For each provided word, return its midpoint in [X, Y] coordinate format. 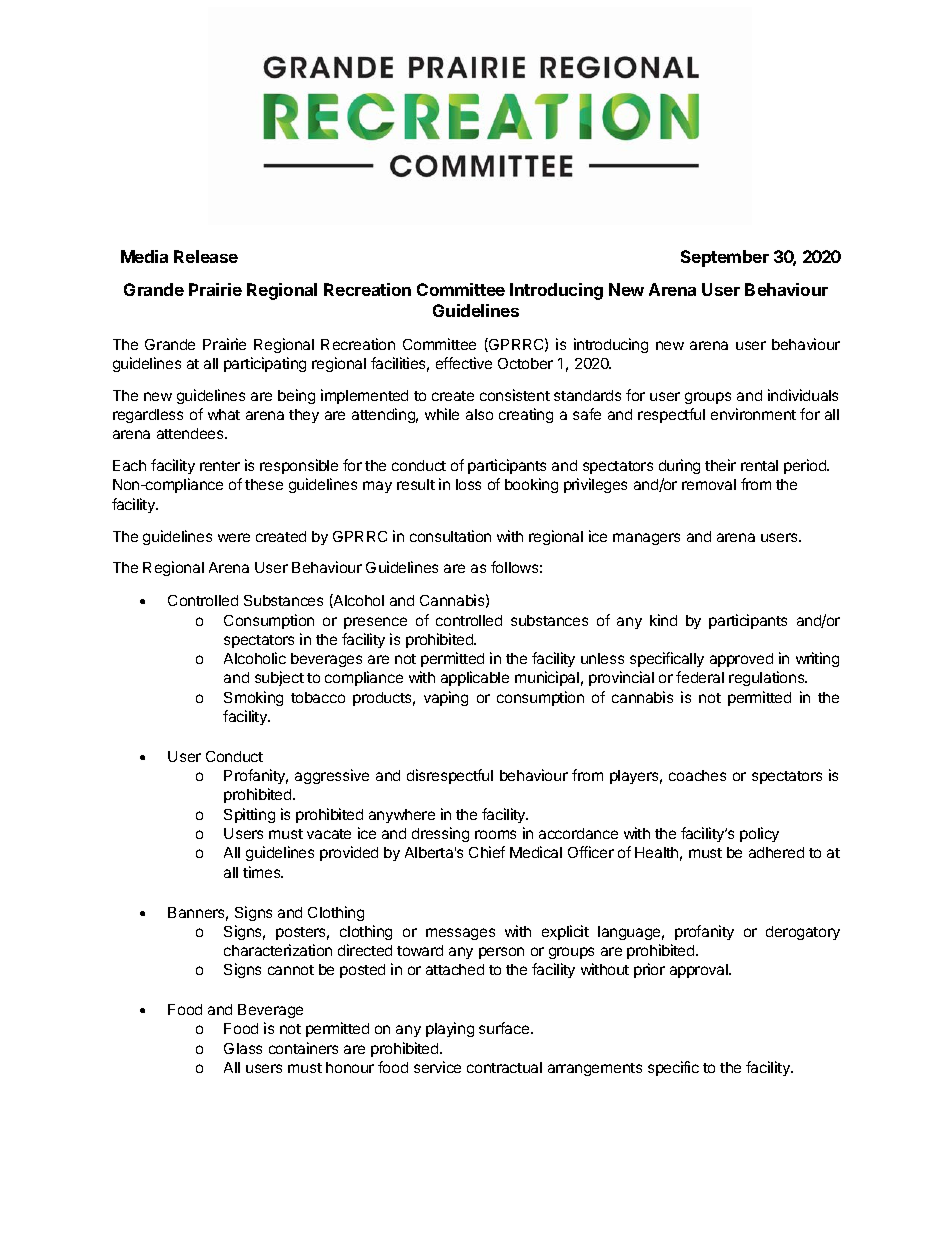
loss [468, 484]
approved [741, 660]
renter [220, 466]
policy [759, 834]
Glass [243, 1048]
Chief [487, 852]
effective [464, 363]
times [263, 872]
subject [279, 678]
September [725, 258]
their [720, 465]
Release [206, 256]
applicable [475, 678]
